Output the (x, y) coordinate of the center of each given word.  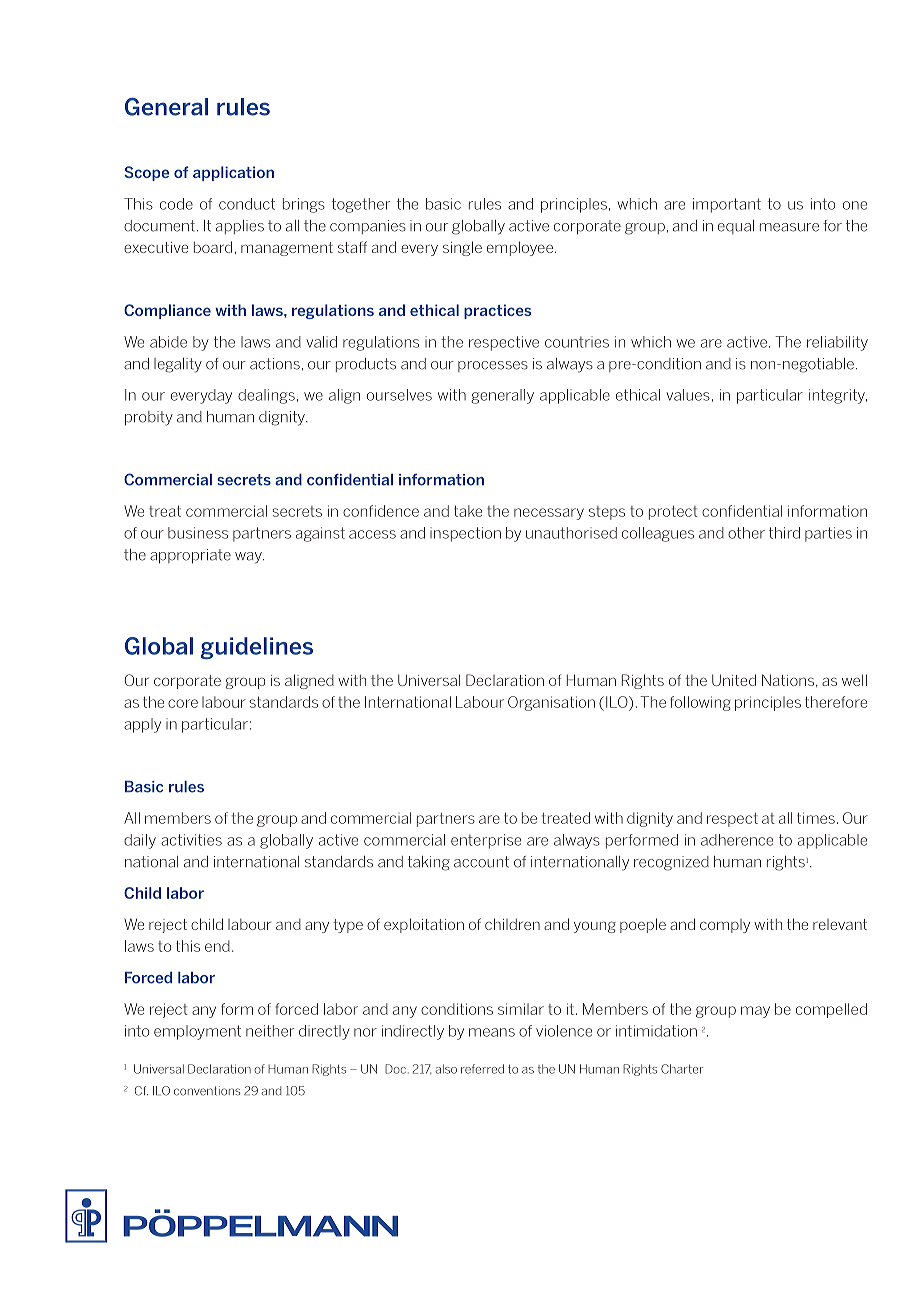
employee (520, 248)
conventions (207, 1091)
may (755, 1012)
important (727, 205)
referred (482, 1069)
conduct (247, 204)
